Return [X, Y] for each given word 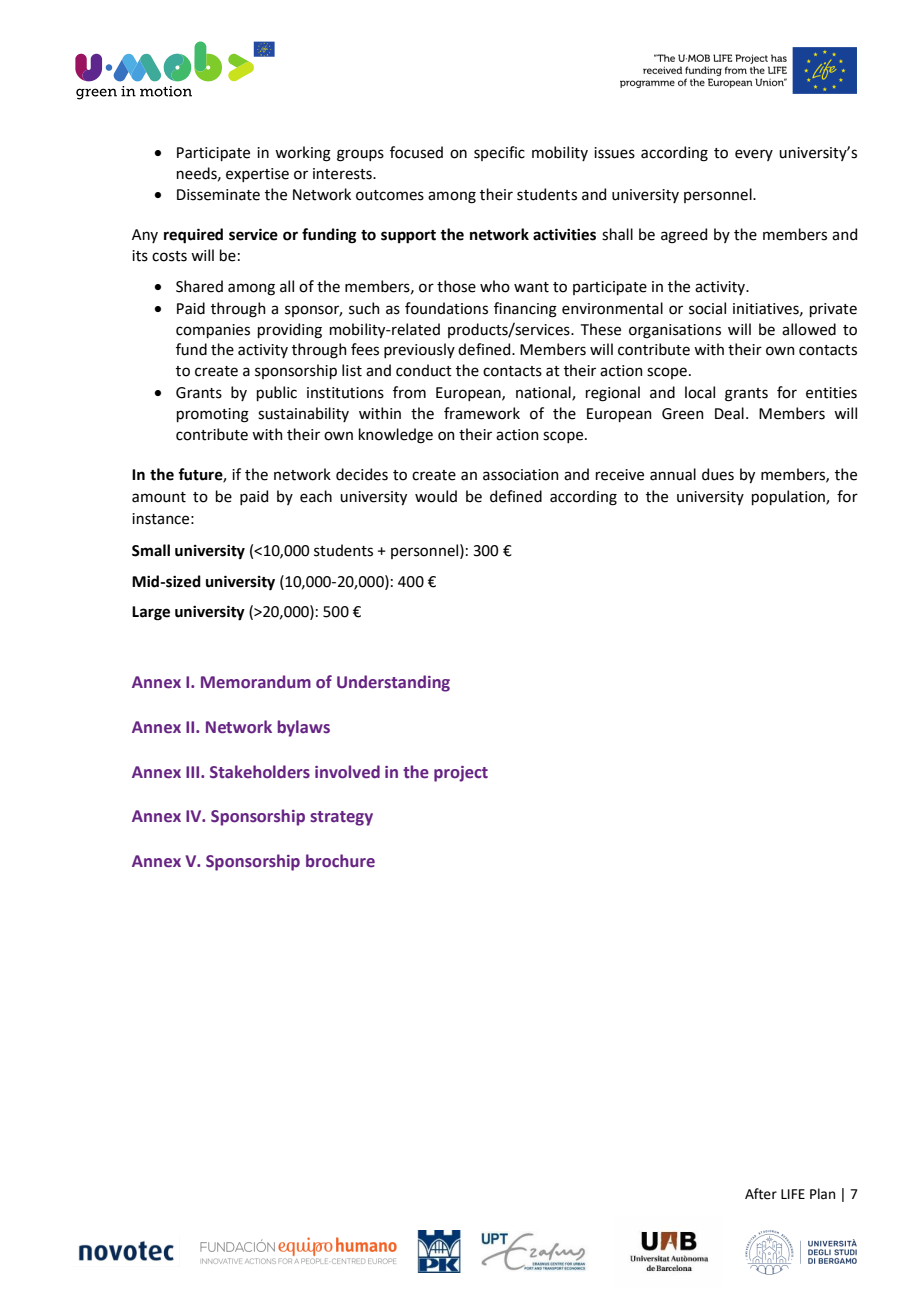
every [754, 155]
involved [347, 772]
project [461, 774]
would [436, 496]
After [761, 1194]
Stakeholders [260, 772]
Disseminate [218, 195]
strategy [341, 818]
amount [159, 497]
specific [499, 153]
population [789, 497]
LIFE [793, 1194]
